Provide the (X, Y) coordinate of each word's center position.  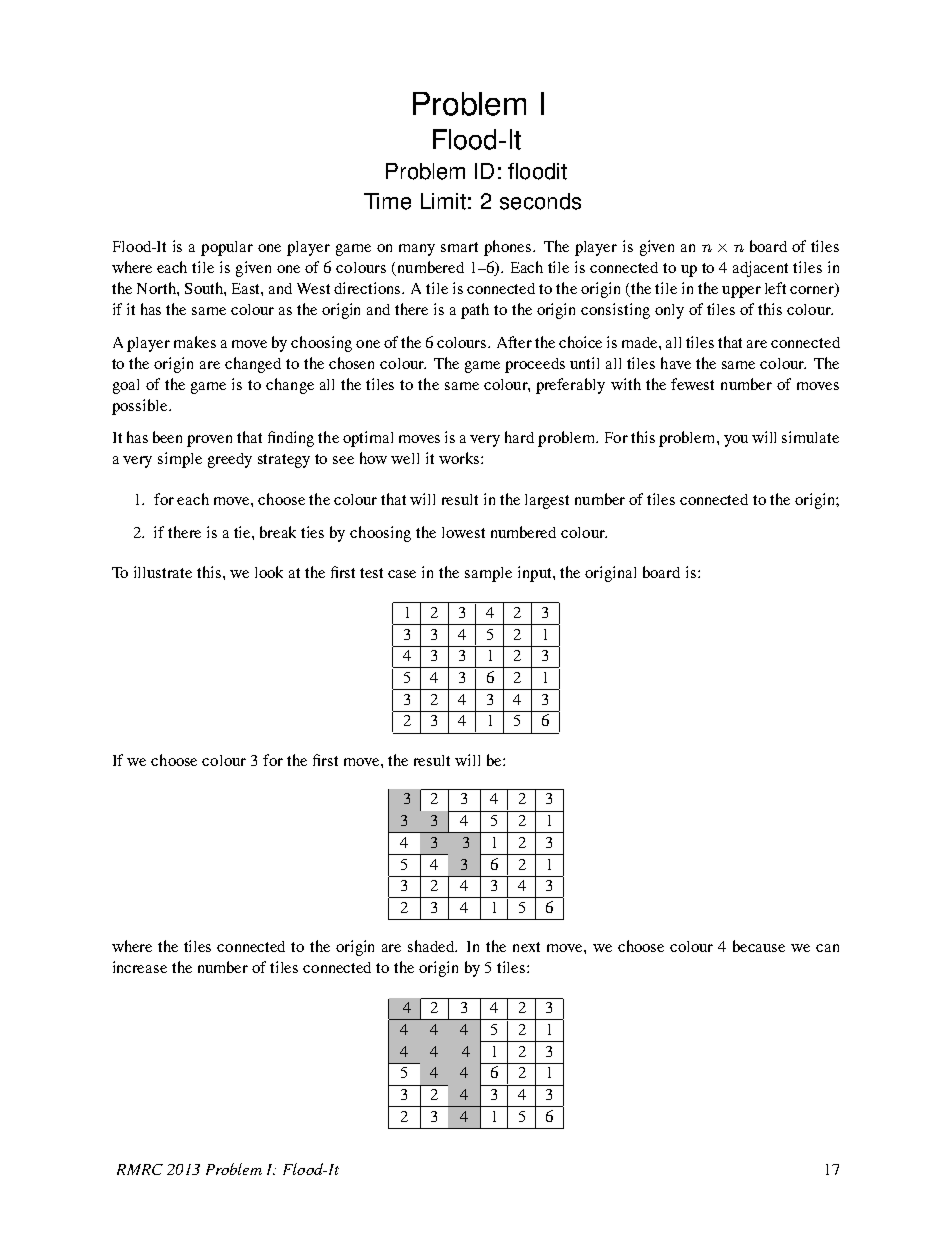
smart (459, 247)
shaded (432, 946)
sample (488, 574)
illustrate (163, 572)
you (736, 441)
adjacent (760, 269)
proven (209, 441)
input (536, 574)
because (759, 946)
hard (519, 437)
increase (140, 967)
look (269, 572)
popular (227, 248)
